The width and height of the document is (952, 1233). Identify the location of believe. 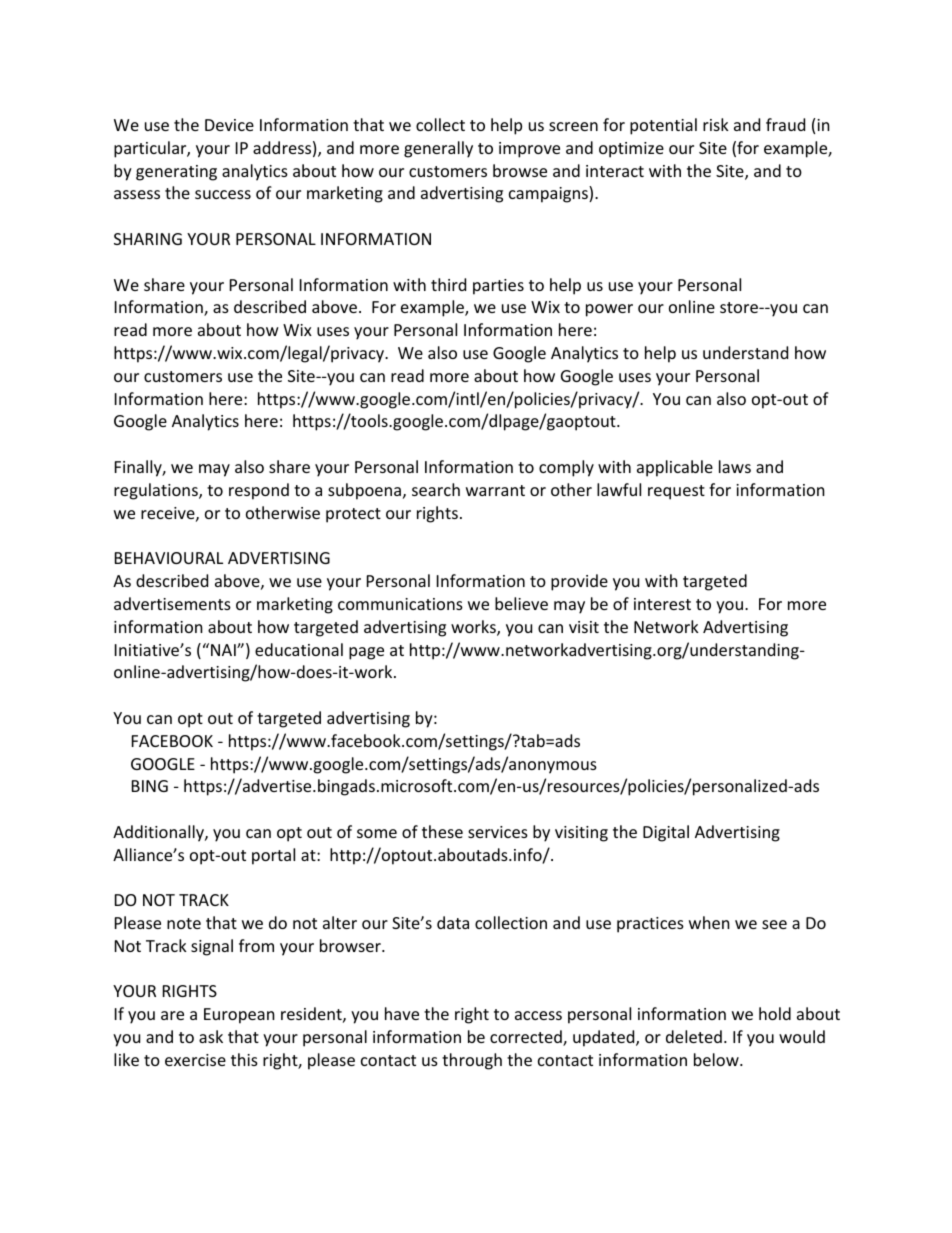
(521, 603).
